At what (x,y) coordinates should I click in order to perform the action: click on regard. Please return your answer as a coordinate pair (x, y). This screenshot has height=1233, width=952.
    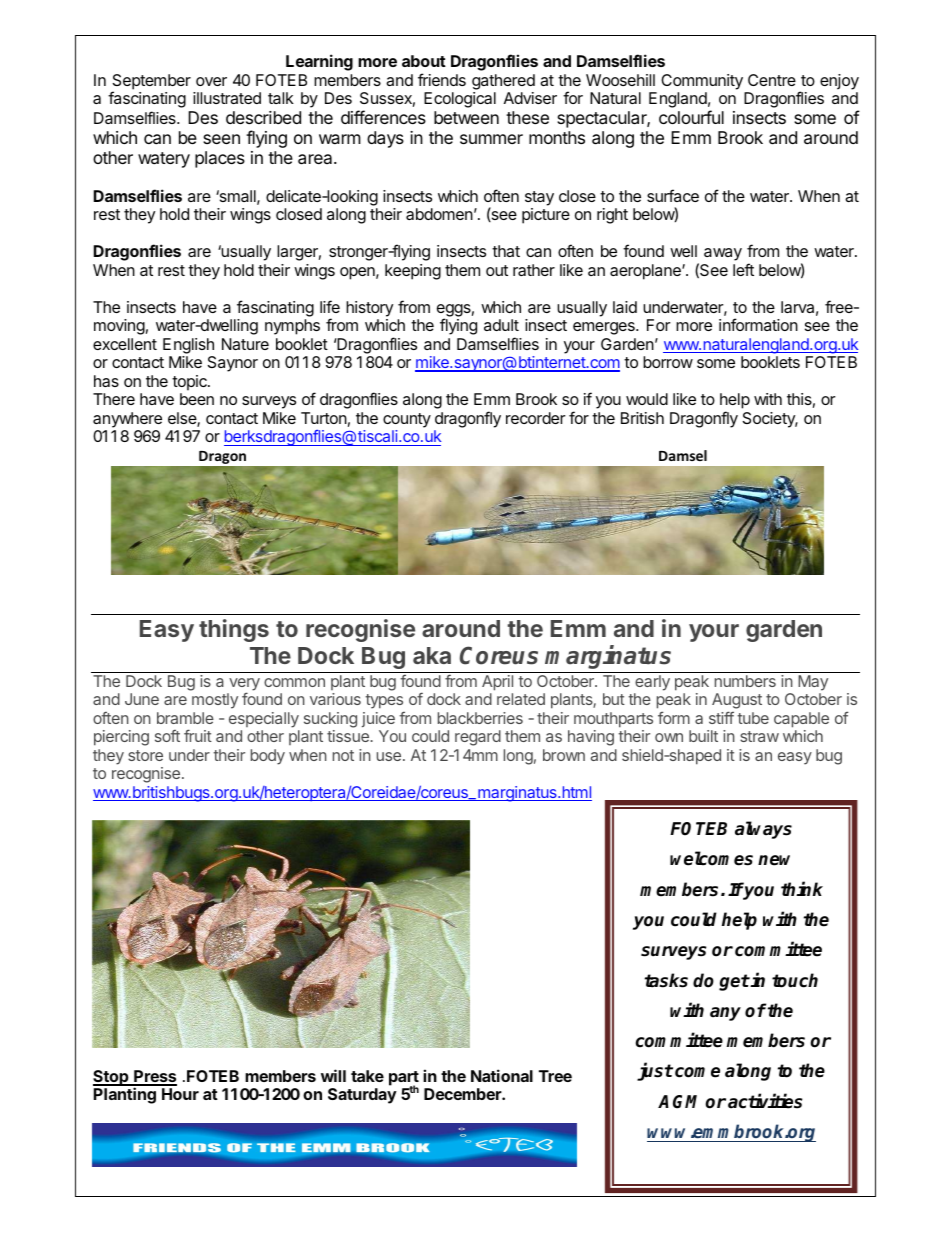
    Looking at the image, I should click on (478, 738).
